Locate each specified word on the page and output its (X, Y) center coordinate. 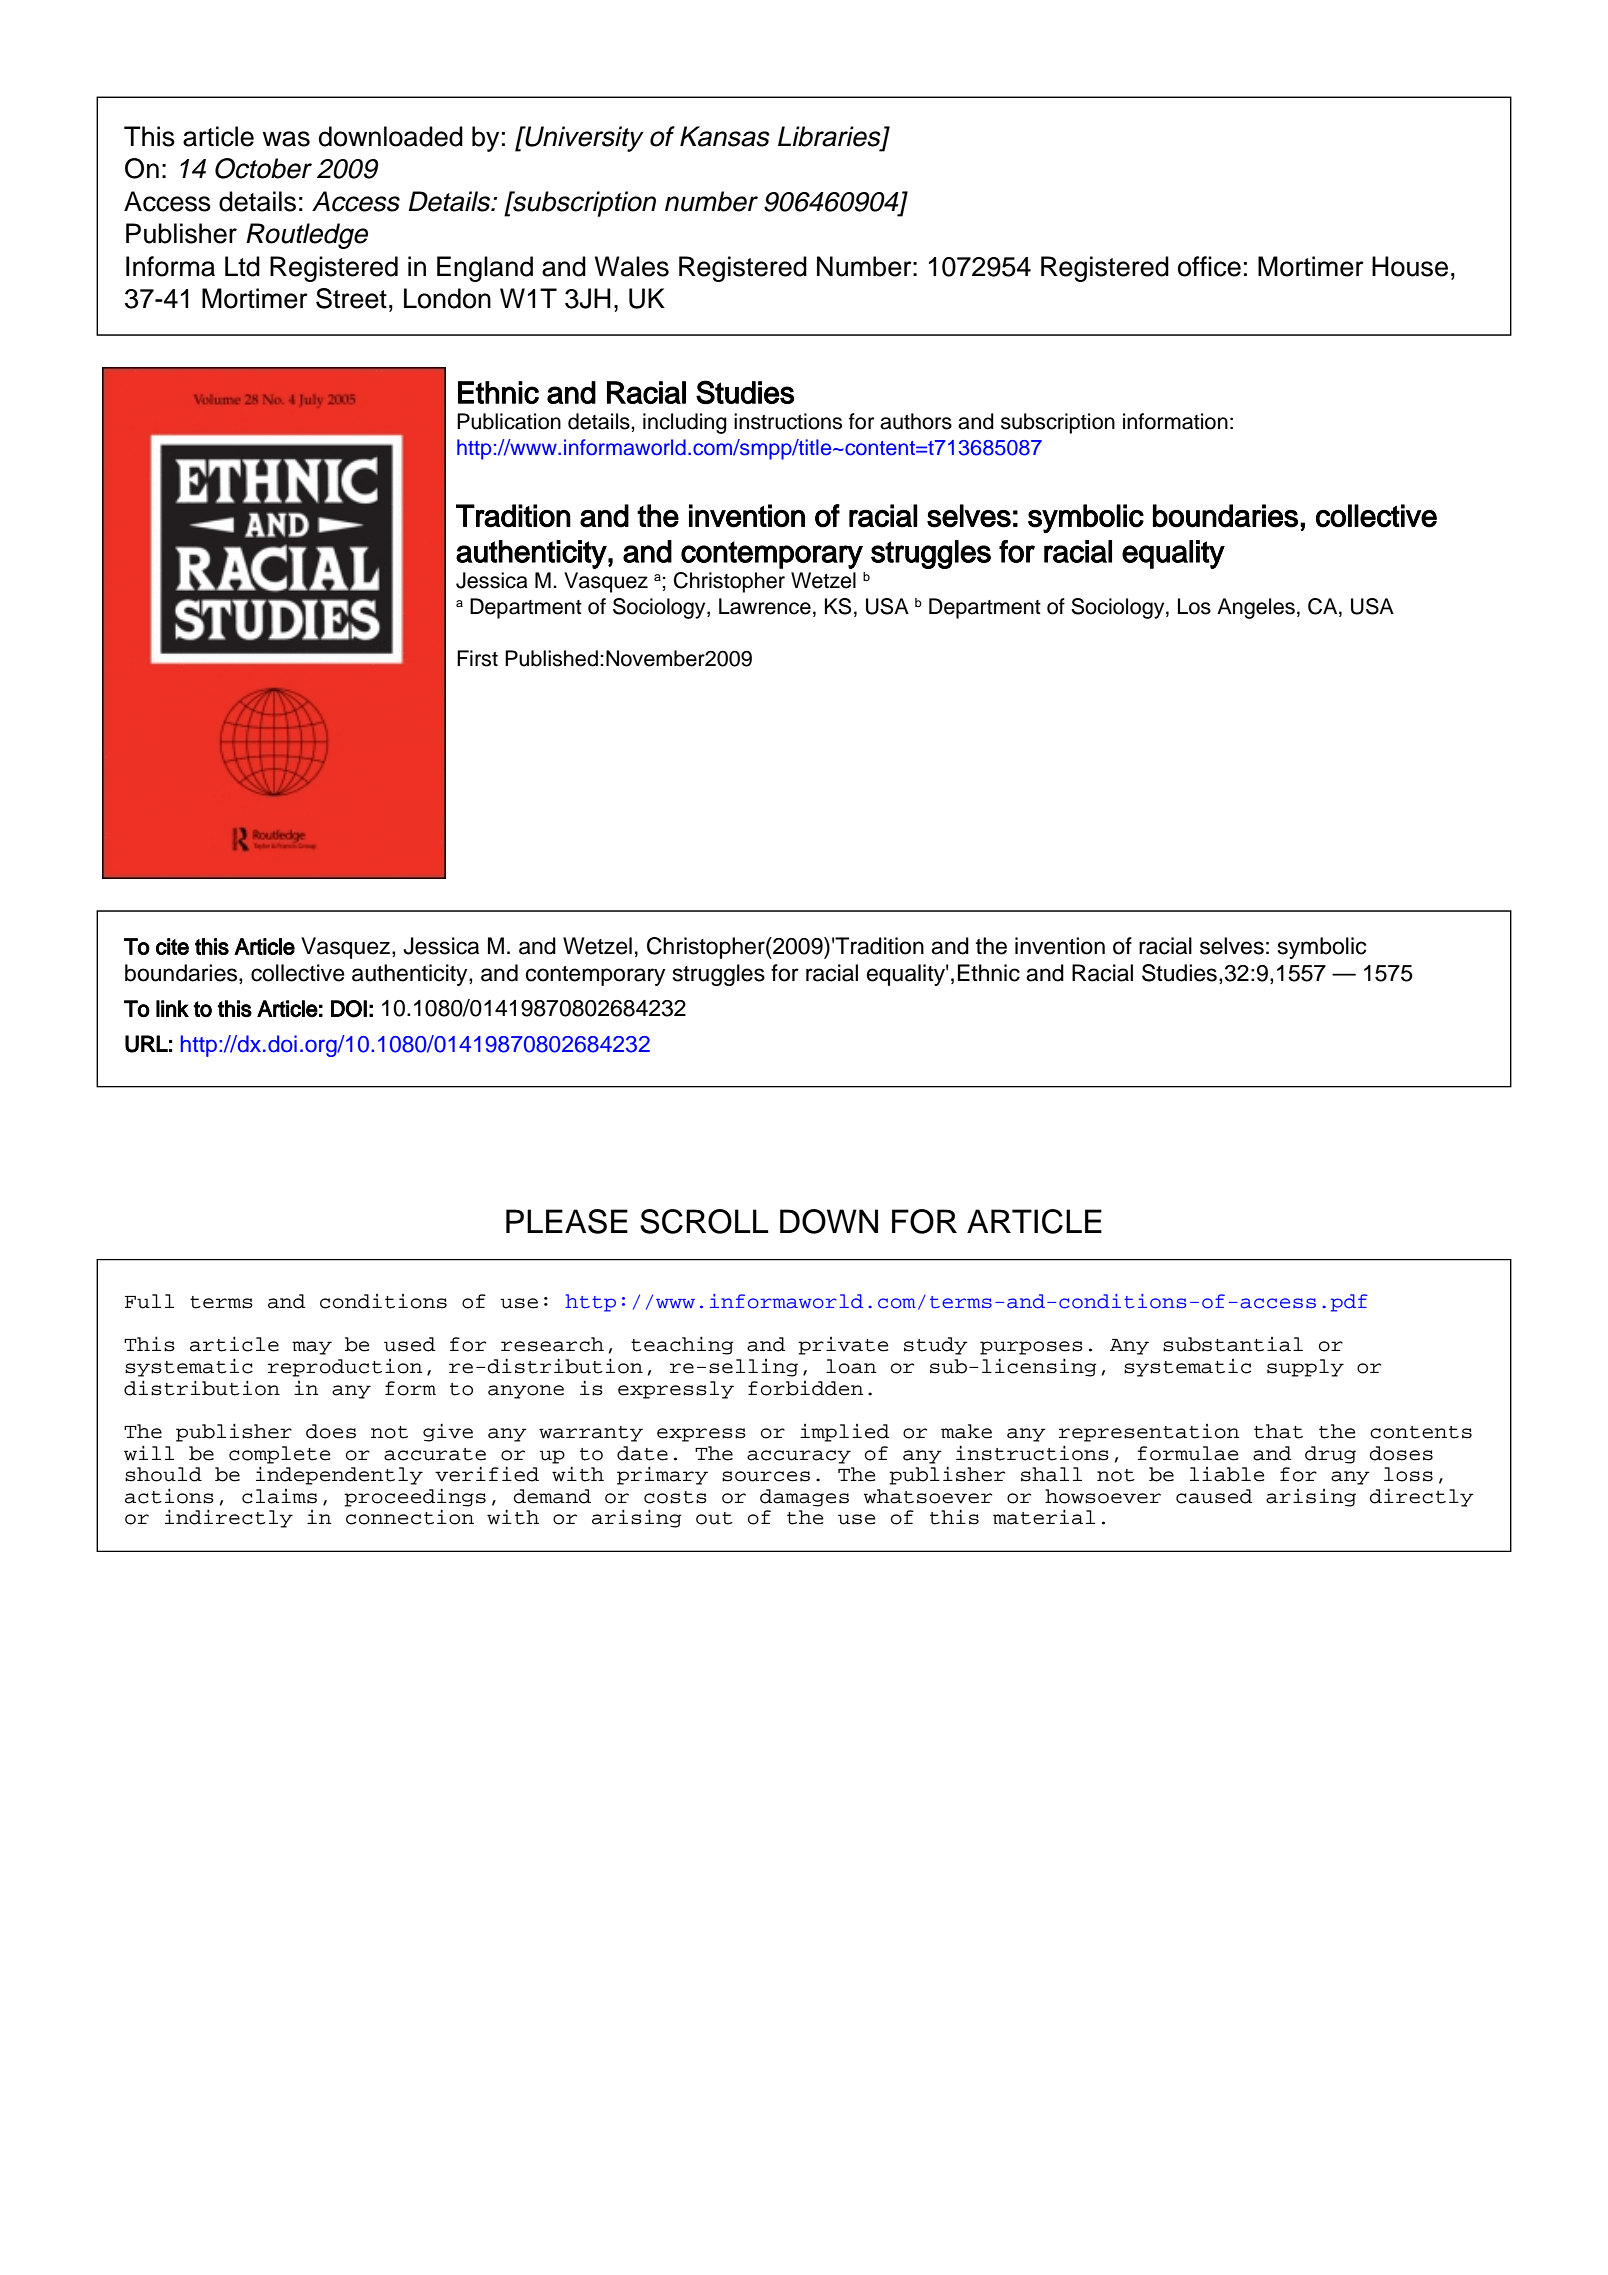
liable (1227, 1474)
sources (766, 1476)
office (1209, 266)
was (286, 139)
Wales (632, 266)
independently (339, 1475)
